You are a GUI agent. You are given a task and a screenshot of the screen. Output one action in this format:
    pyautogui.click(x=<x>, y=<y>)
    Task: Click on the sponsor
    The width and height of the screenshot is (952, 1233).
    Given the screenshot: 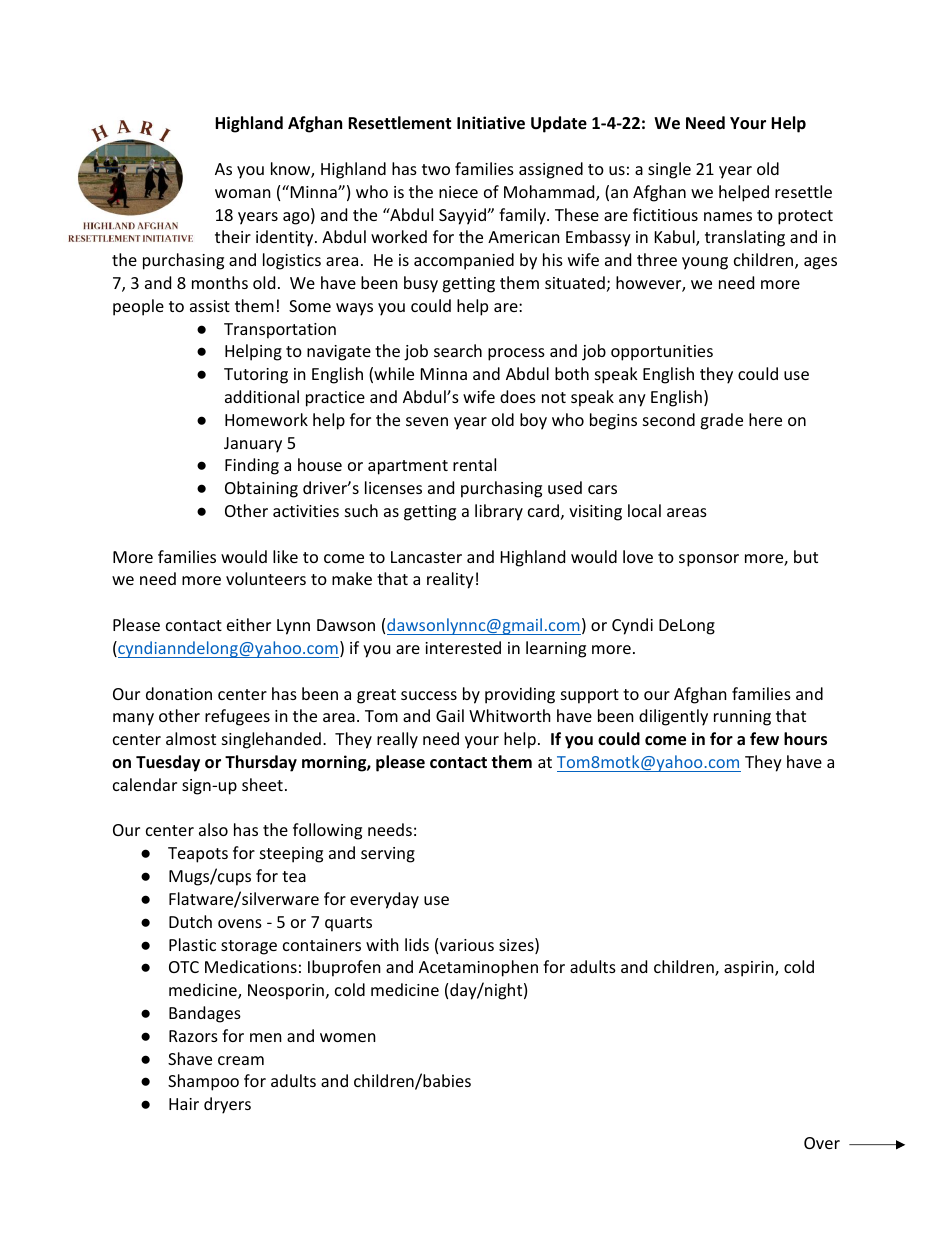 What is the action you would take?
    pyautogui.click(x=709, y=560)
